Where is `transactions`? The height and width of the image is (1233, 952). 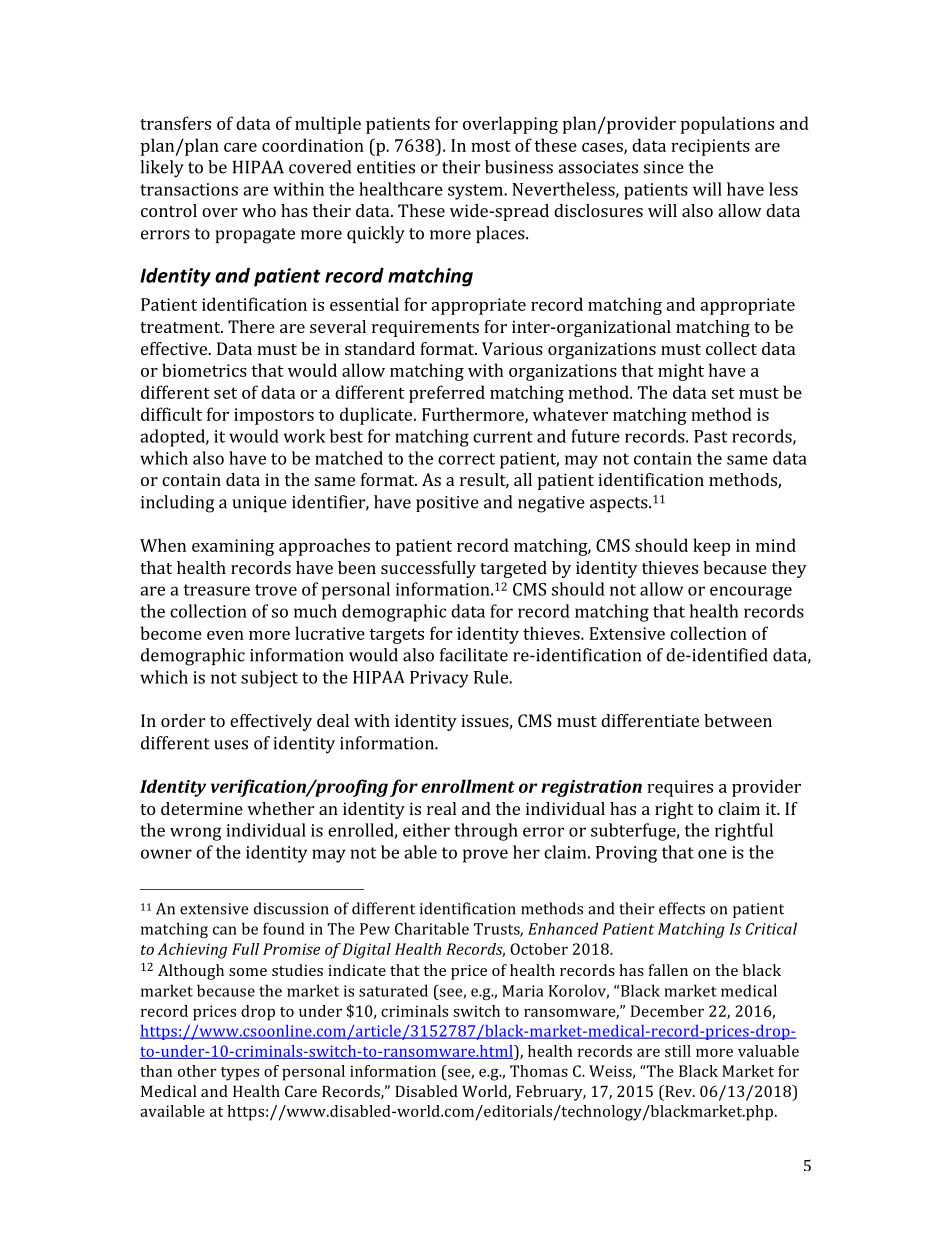 transactions is located at coordinates (189, 189).
